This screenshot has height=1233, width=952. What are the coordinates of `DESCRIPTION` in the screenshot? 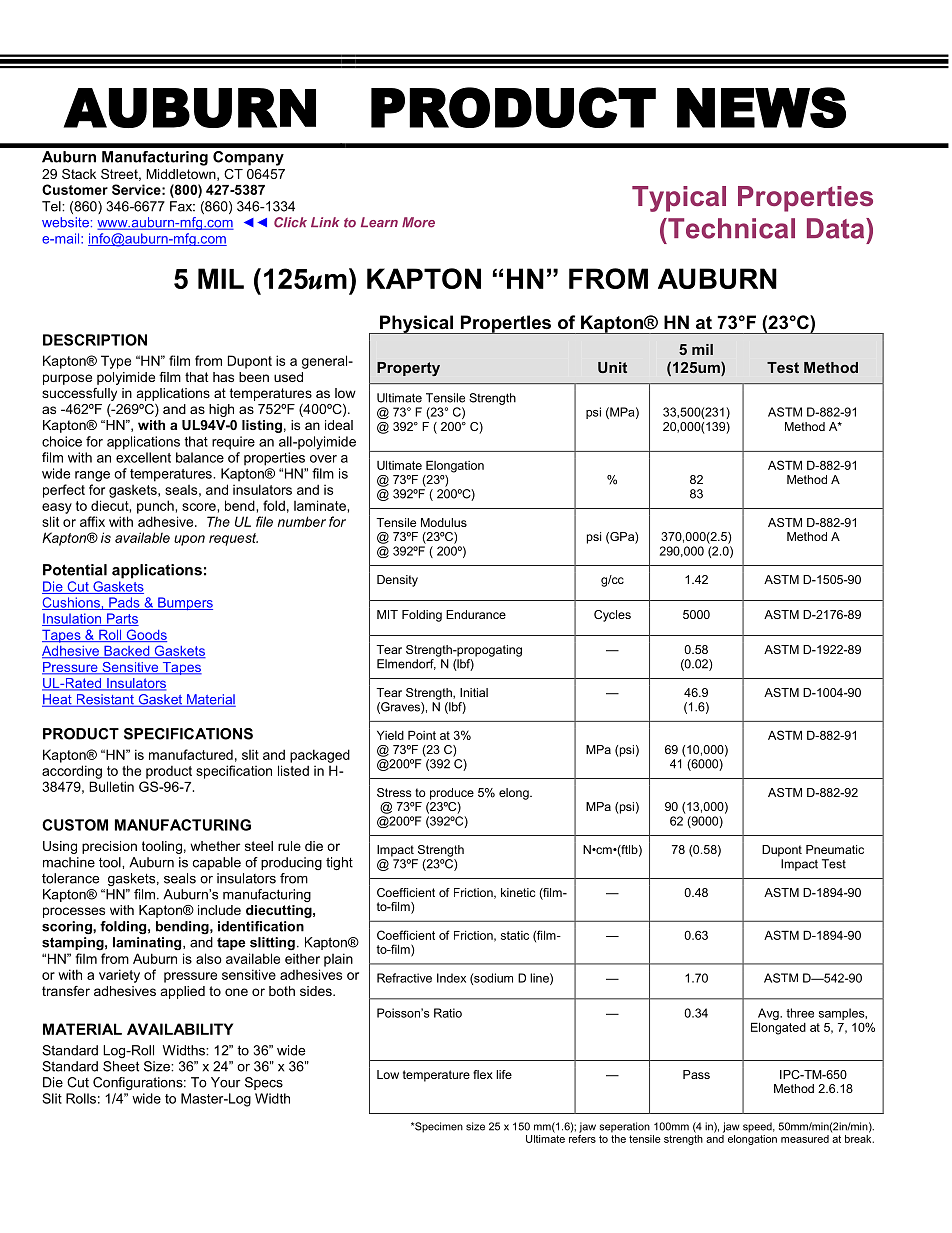 It's located at (95, 340).
